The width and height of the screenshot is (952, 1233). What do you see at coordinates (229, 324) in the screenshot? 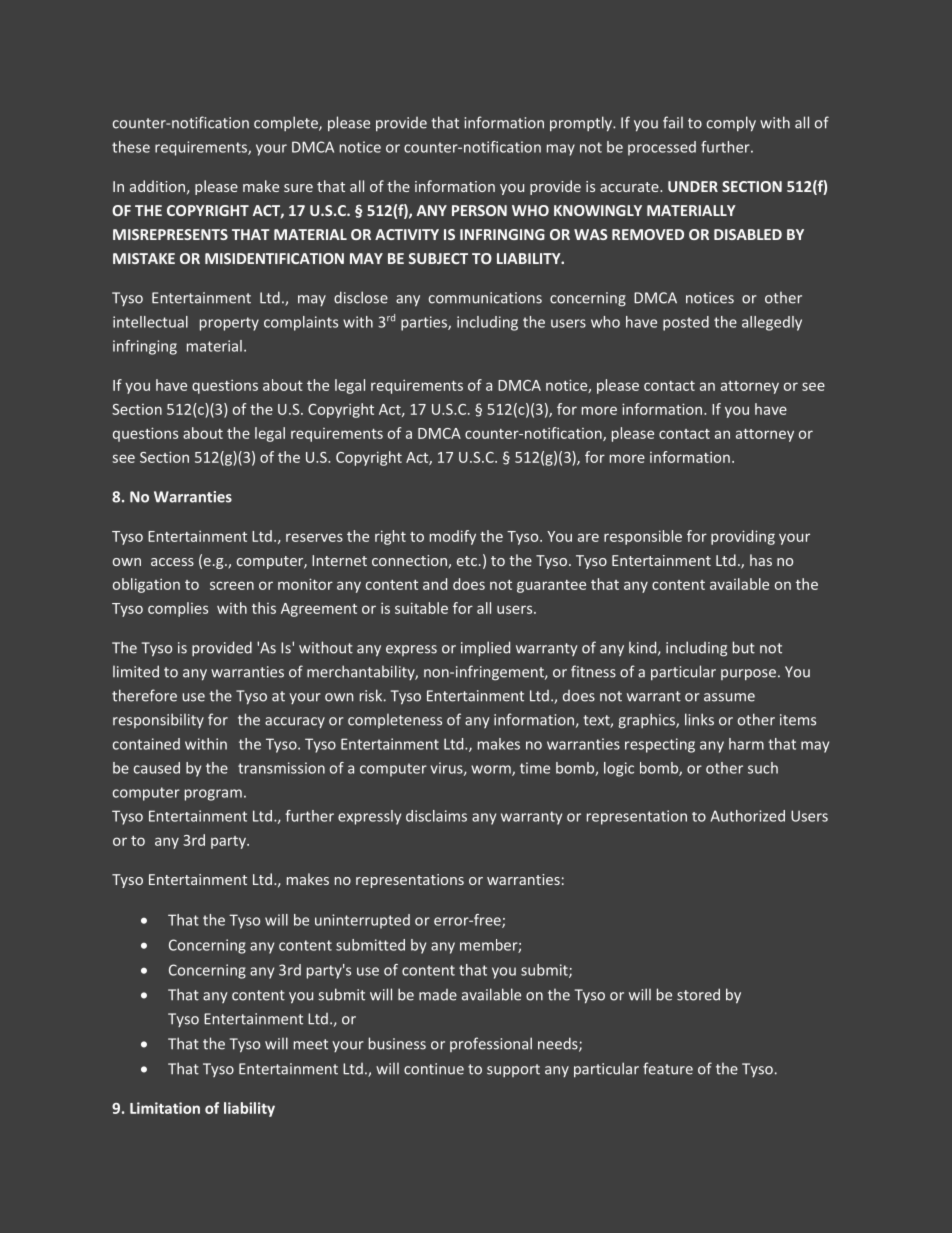
I see `property` at bounding box center [229, 324].
